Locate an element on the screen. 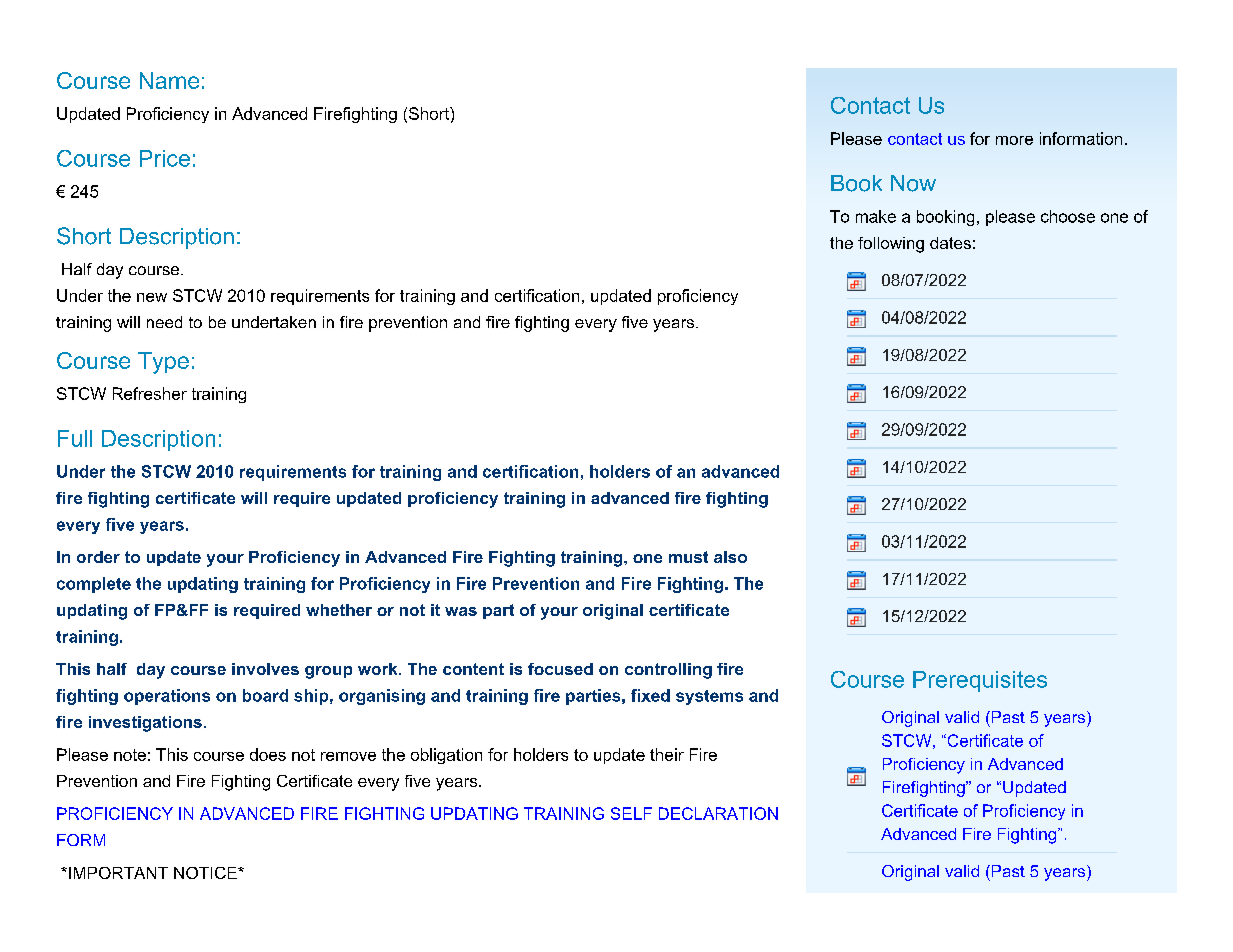 Image resolution: width=1233 pixels, height=952 pixels. Full is located at coordinates (75, 438).
